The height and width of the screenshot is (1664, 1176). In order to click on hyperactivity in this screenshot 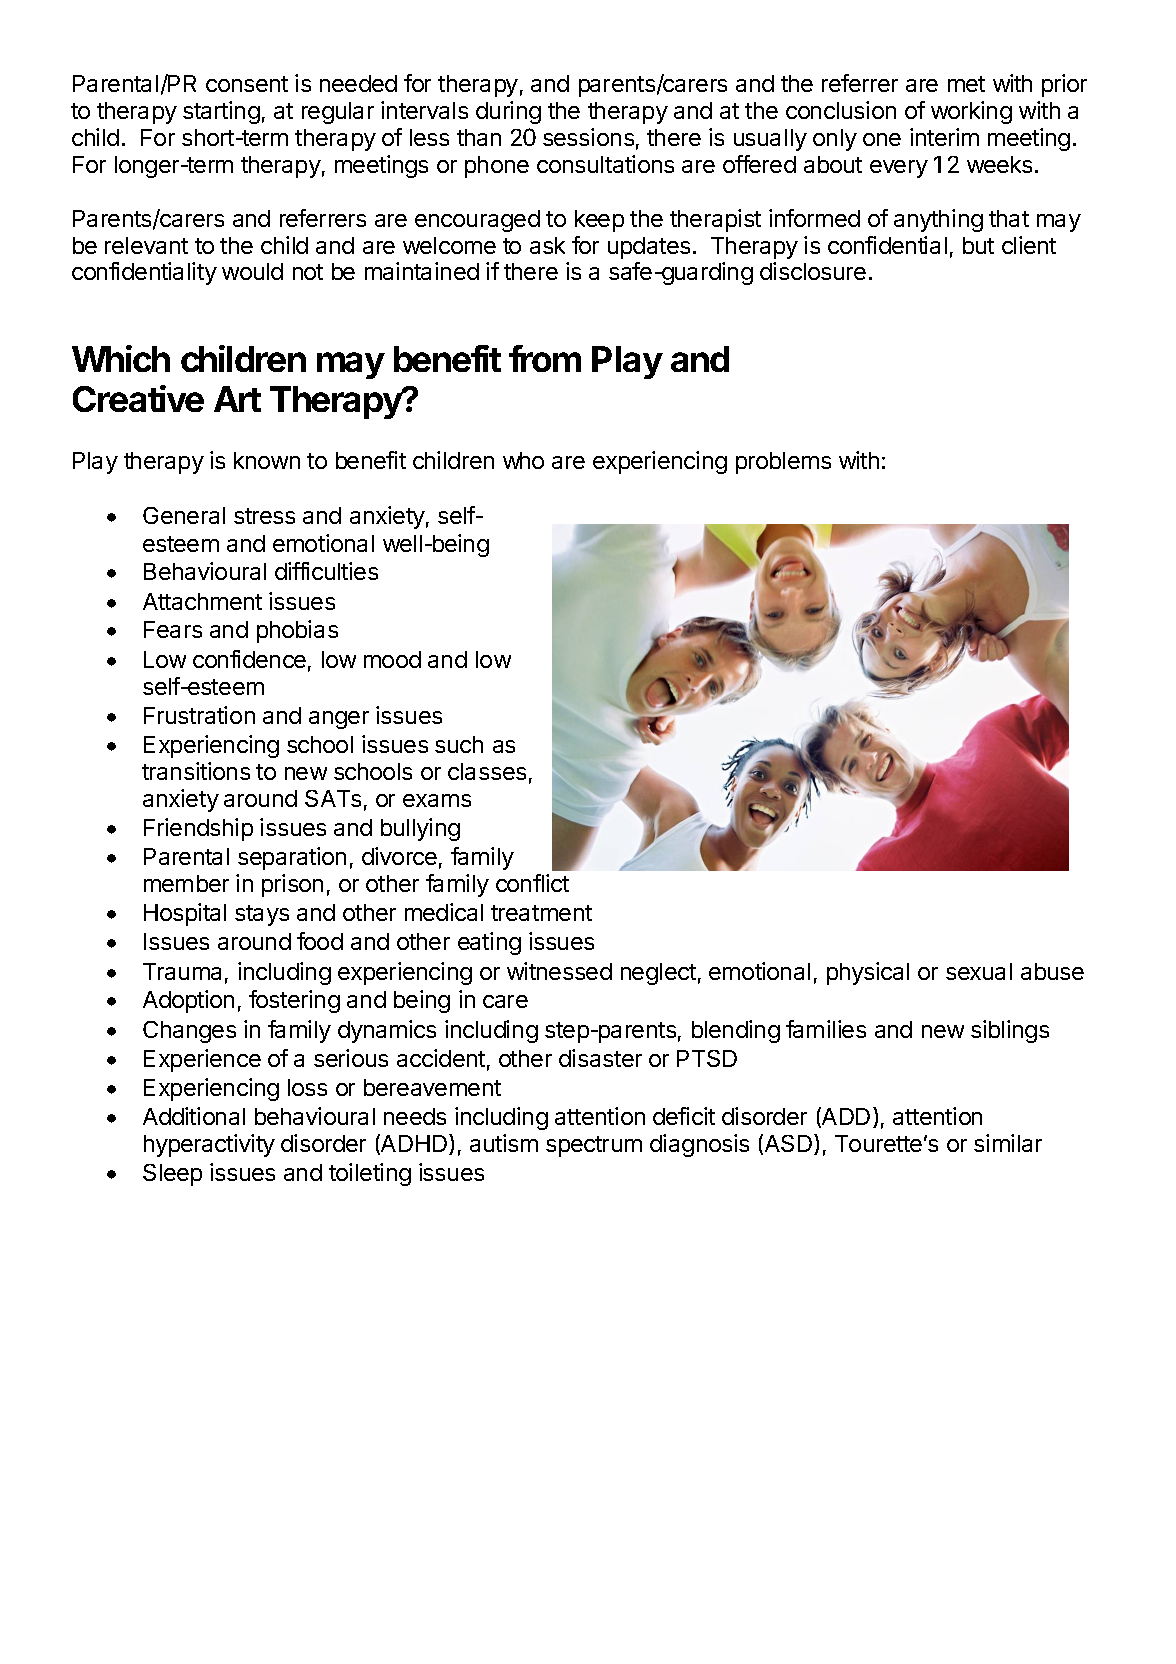, I will do `click(209, 1145)`.
